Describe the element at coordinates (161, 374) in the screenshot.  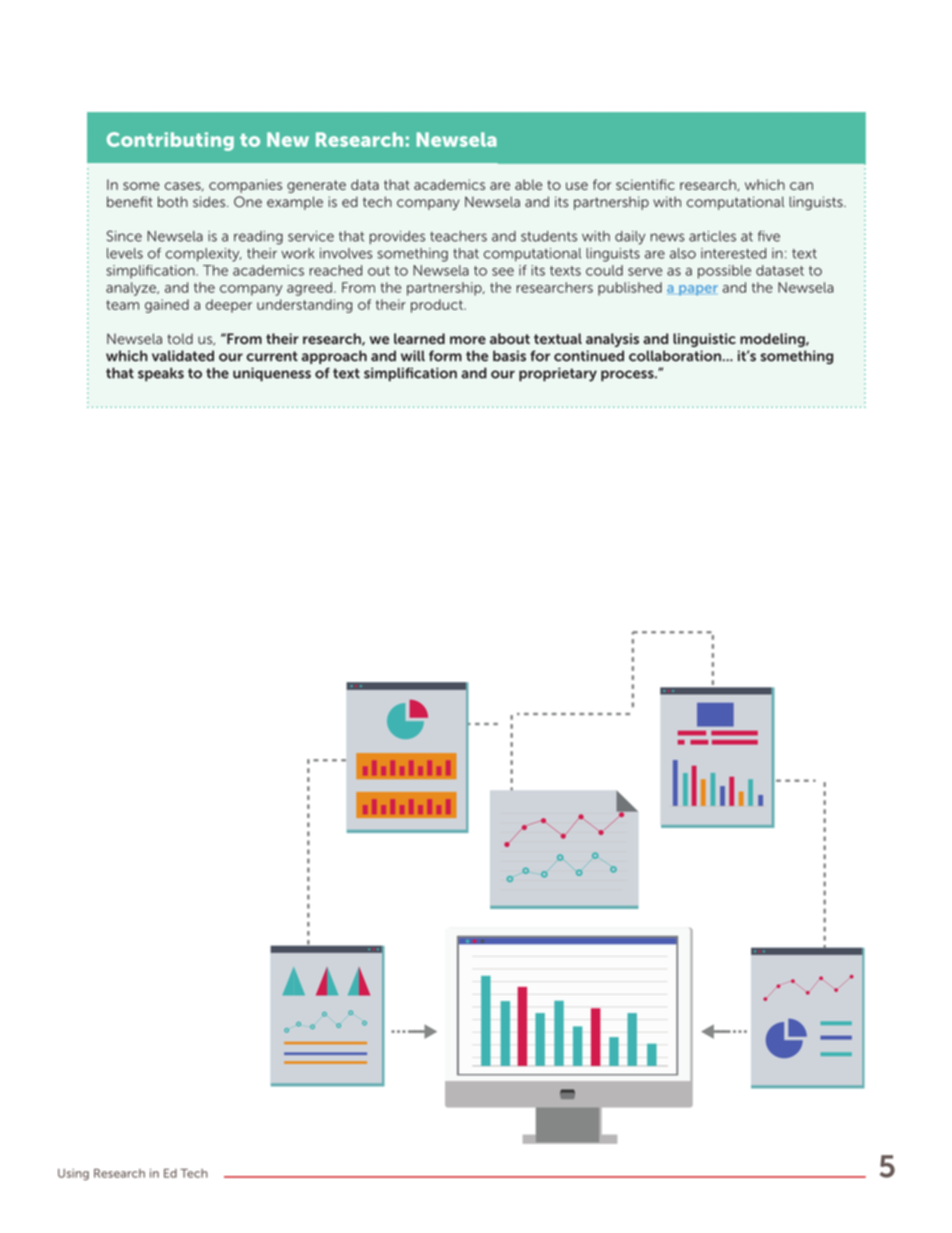
I see `speaks` at that location.
